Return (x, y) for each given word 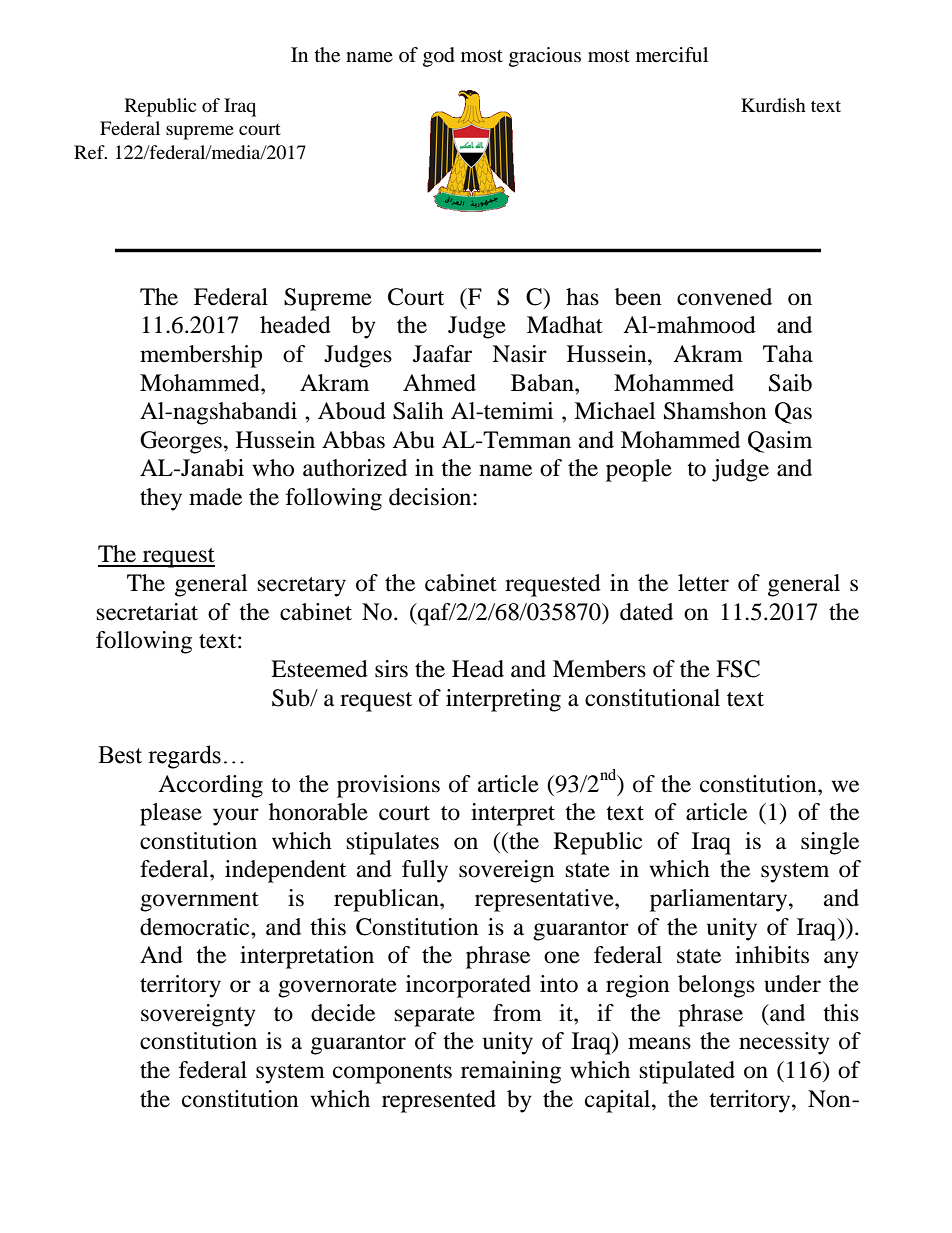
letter (703, 583)
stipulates (393, 843)
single (830, 843)
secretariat (147, 612)
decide (343, 1013)
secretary (302, 587)
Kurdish (773, 105)
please (171, 814)
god (439, 57)
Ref (90, 152)
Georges (181, 442)
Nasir (519, 354)
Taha (788, 354)
